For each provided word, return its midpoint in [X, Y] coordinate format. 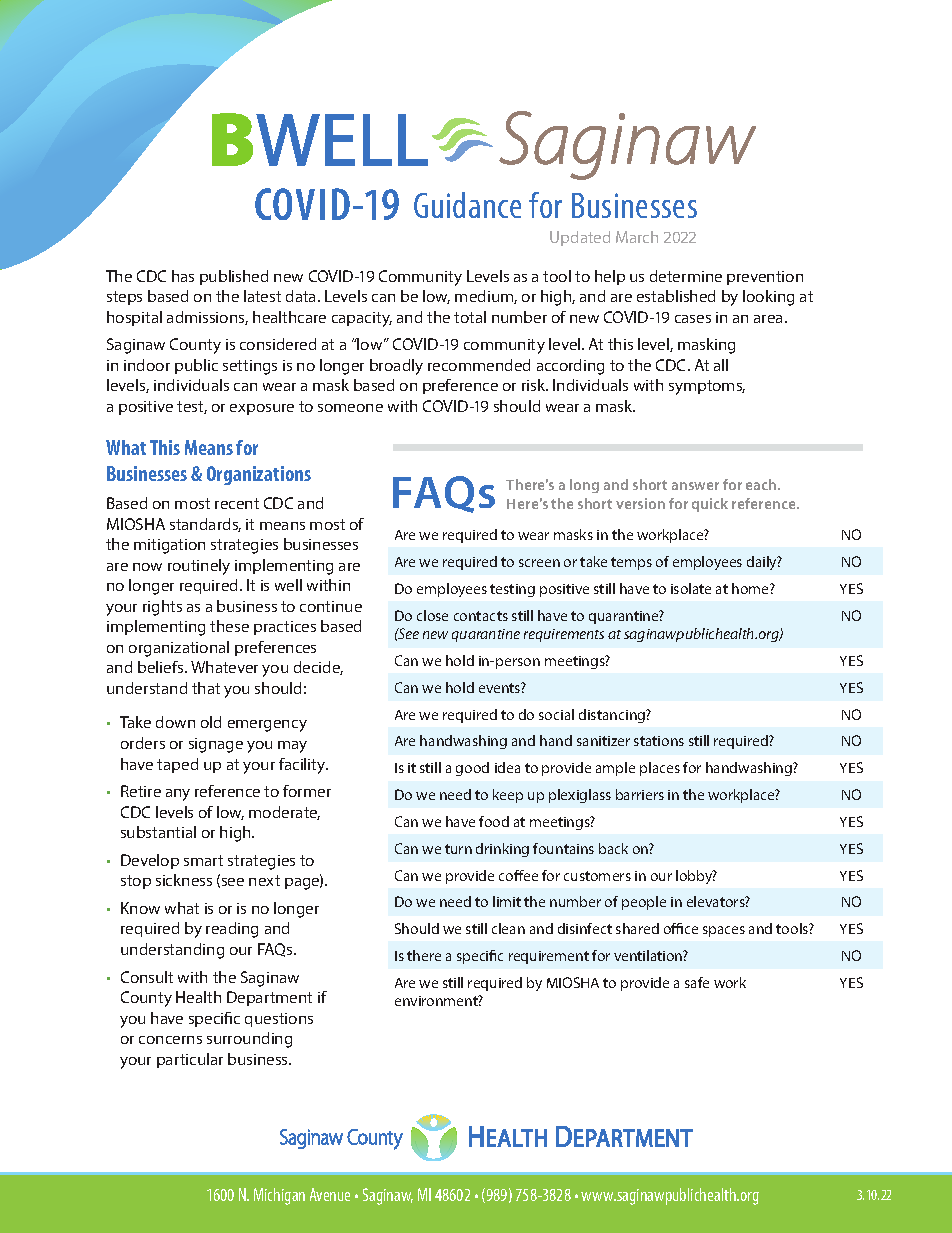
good [472, 769]
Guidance [467, 205]
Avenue [330, 1194]
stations [659, 741]
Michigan [279, 1196]
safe [697, 982]
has [183, 276]
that [206, 688]
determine [686, 276]
